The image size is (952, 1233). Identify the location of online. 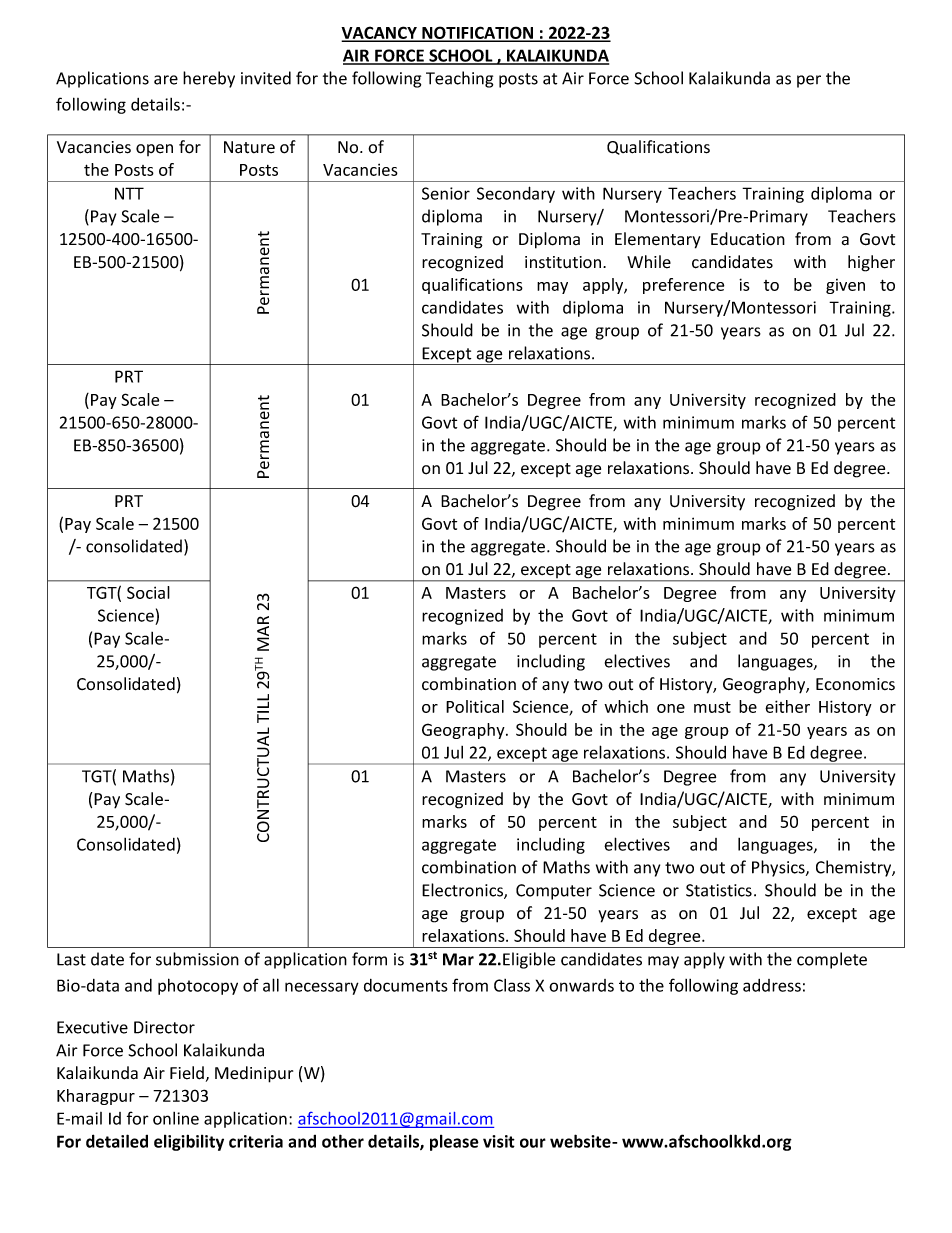
(176, 1118).
